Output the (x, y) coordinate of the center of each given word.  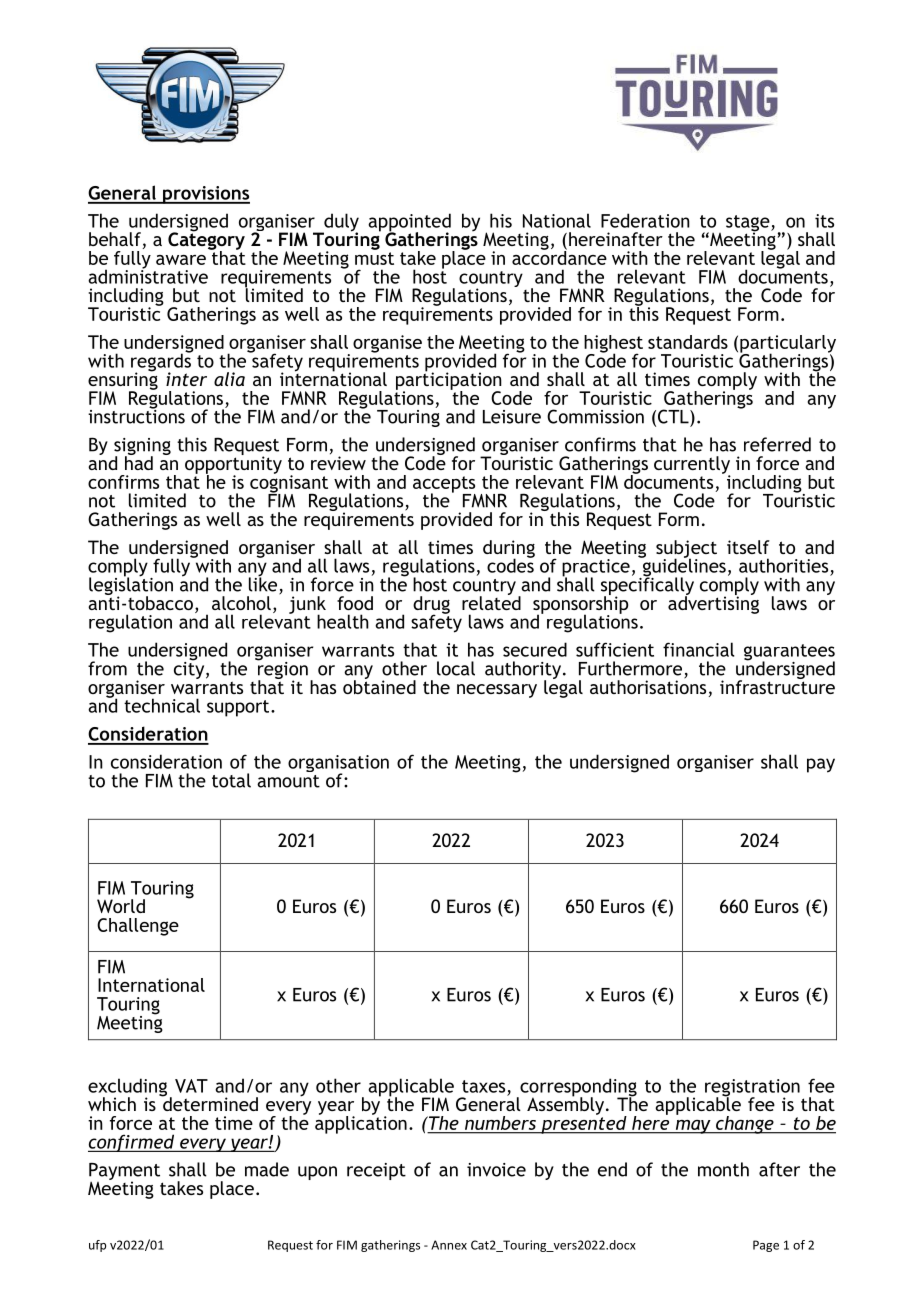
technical (162, 705)
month (723, 1169)
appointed (409, 223)
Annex (449, 1245)
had (139, 462)
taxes (483, 1086)
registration (752, 1089)
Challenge (138, 927)
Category (206, 241)
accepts (444, 485)
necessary (497, 691)
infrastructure (777, 686)
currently (692, 466)
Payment (126, 1173)
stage (749, 224)
